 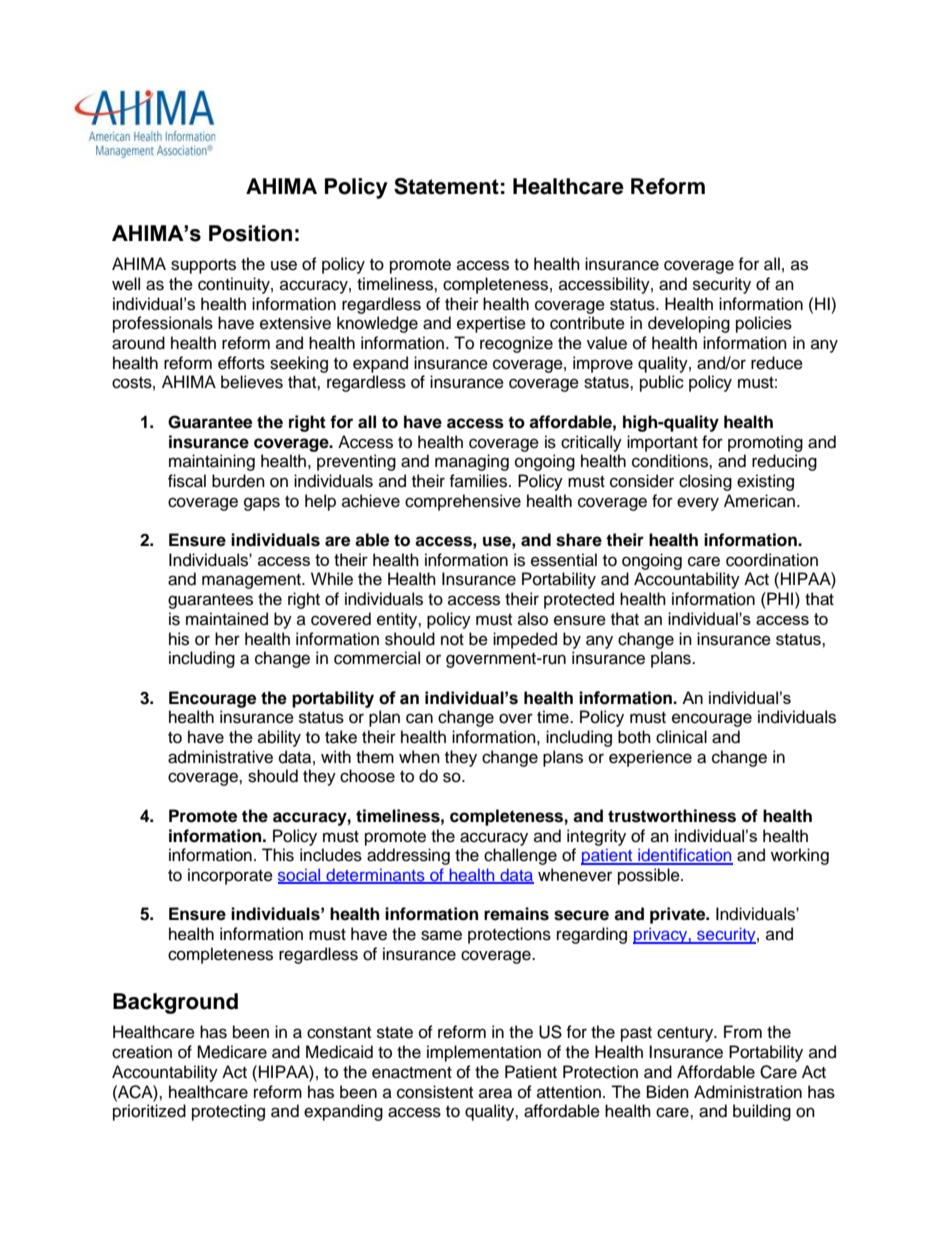 I want to click on protecting, so click(x=228, y=1112).
